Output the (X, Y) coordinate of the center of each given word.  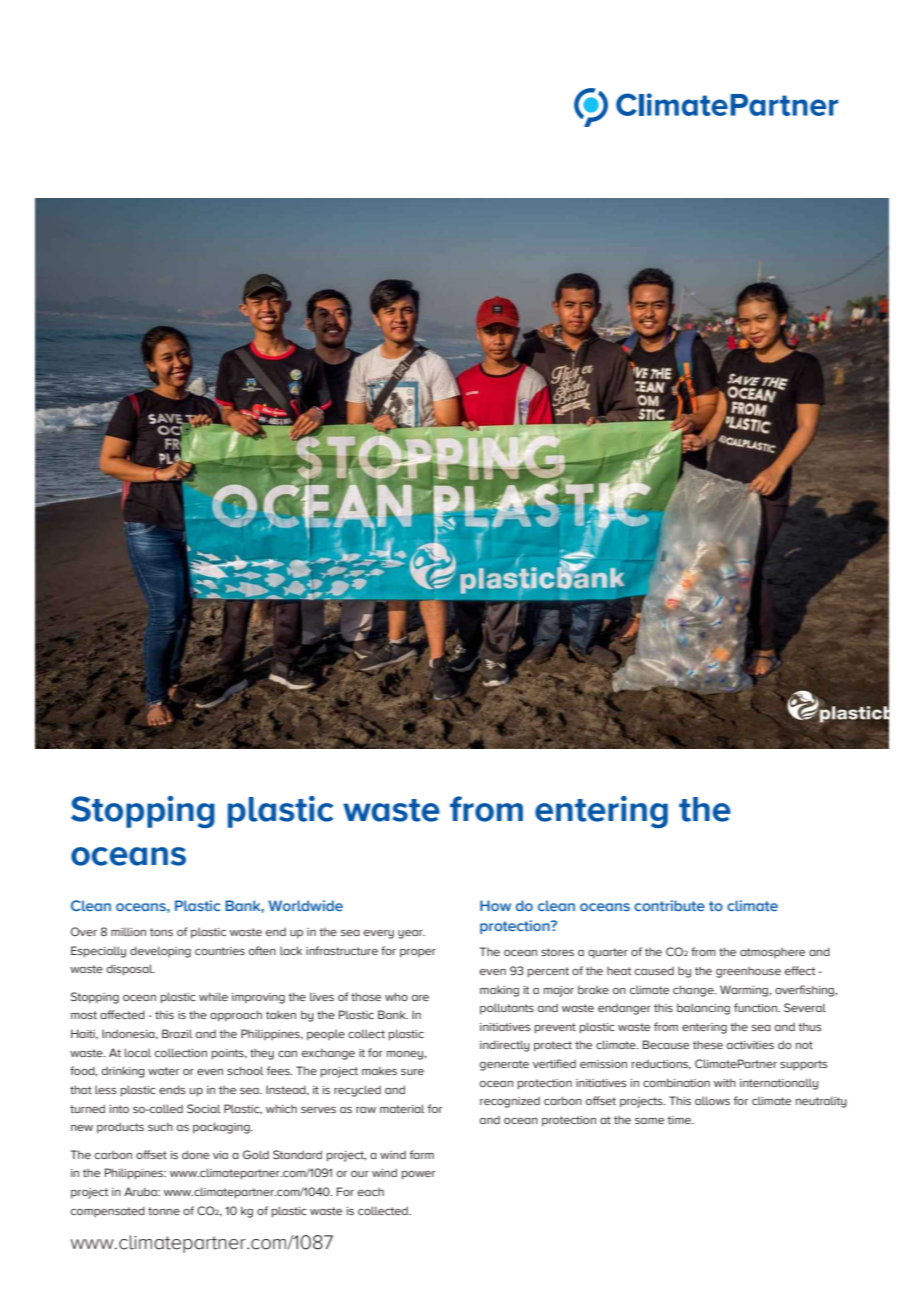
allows (712, 1100)
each (371, 1192)
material (402, 1108)
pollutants (507, 1009)
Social (204, 1108)
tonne (164, 1211)
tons (161, 932)
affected (122, 1014)
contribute (669, 905)
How (495, 905)
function (756, 1007)
